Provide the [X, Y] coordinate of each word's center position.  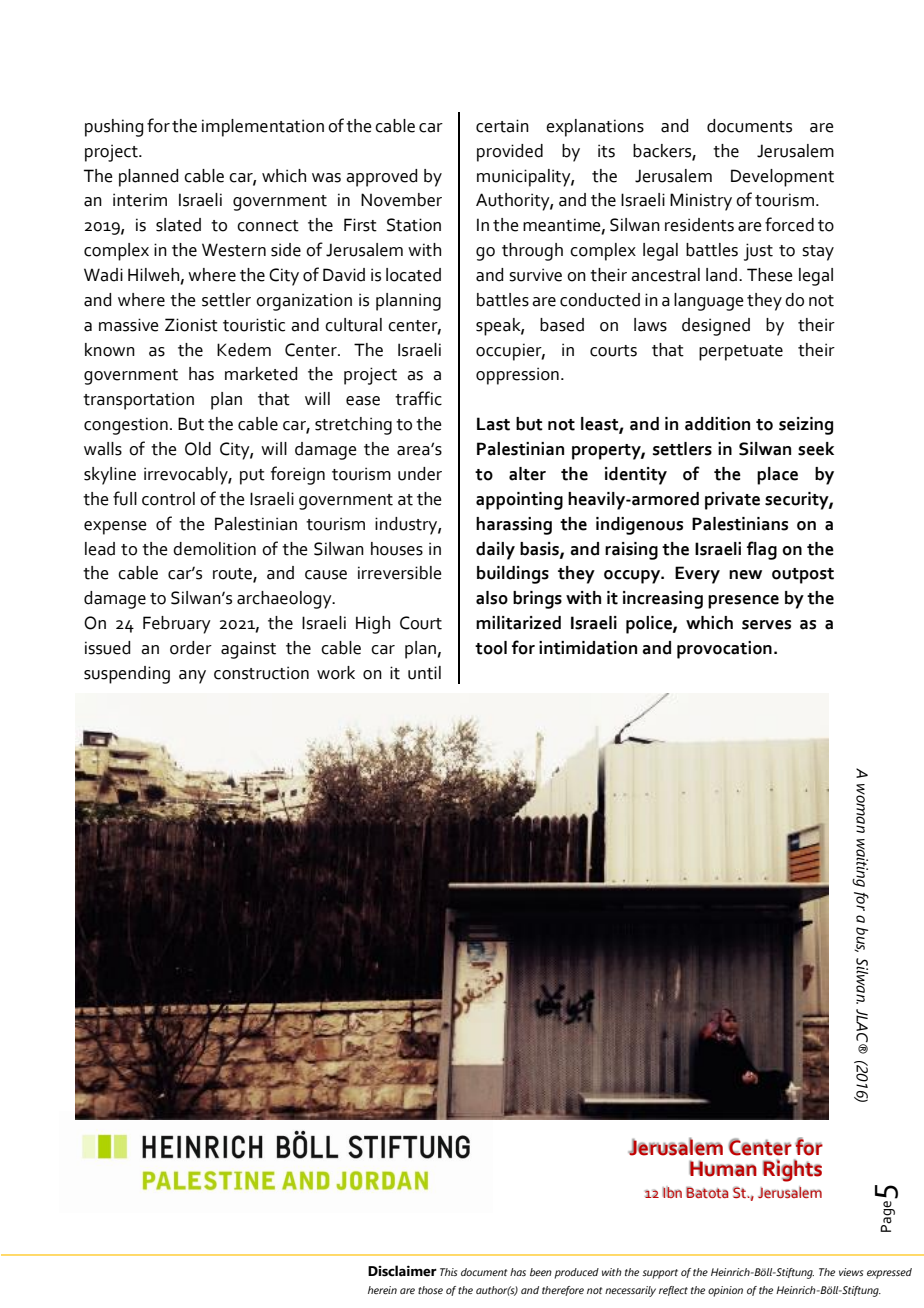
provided [510, 153]
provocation [724, 650]
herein [382, 1290]
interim [140, 200]
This [448, 1272]
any [192, 677]
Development [782, 178]
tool [491, 648]
